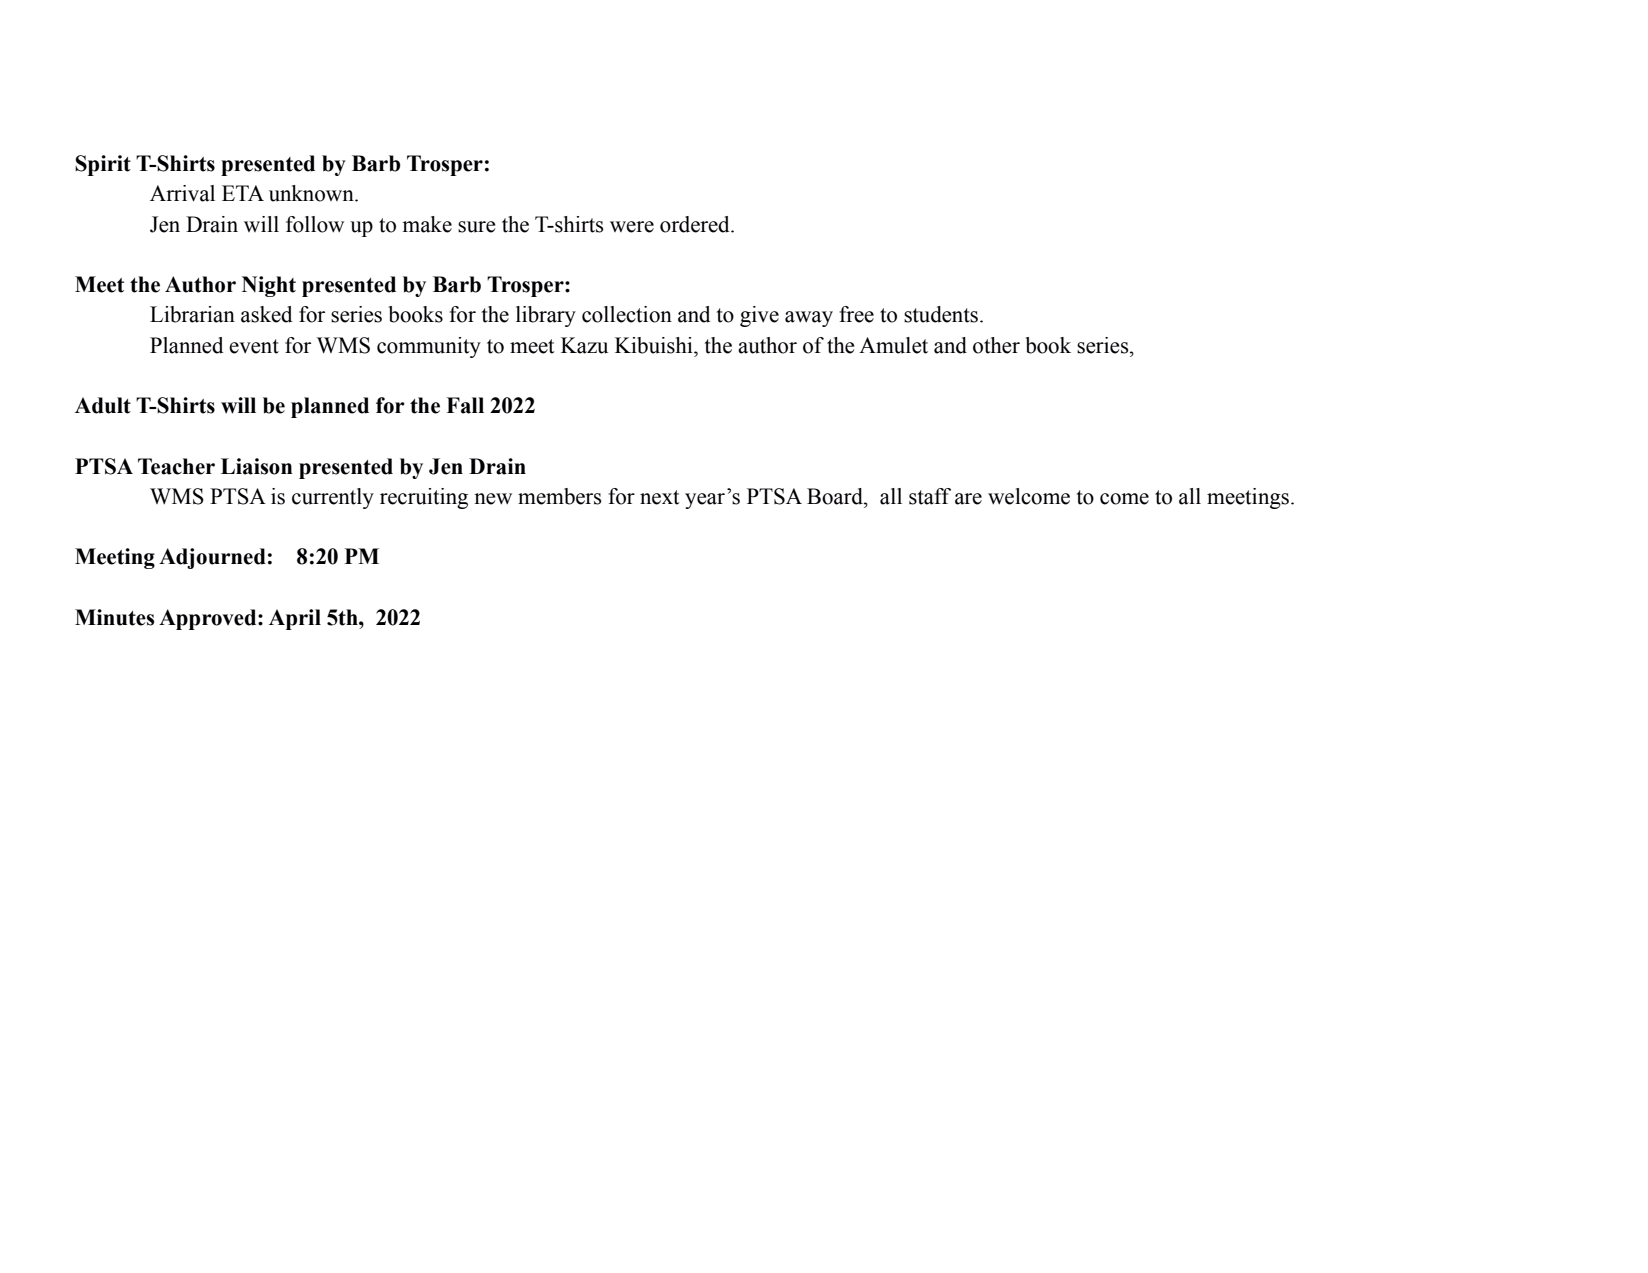 This document has height=1273, width=1648. What do you see at coordinates (476, 227) in the document?
I see `sure` at bounding box center [476, 227].
